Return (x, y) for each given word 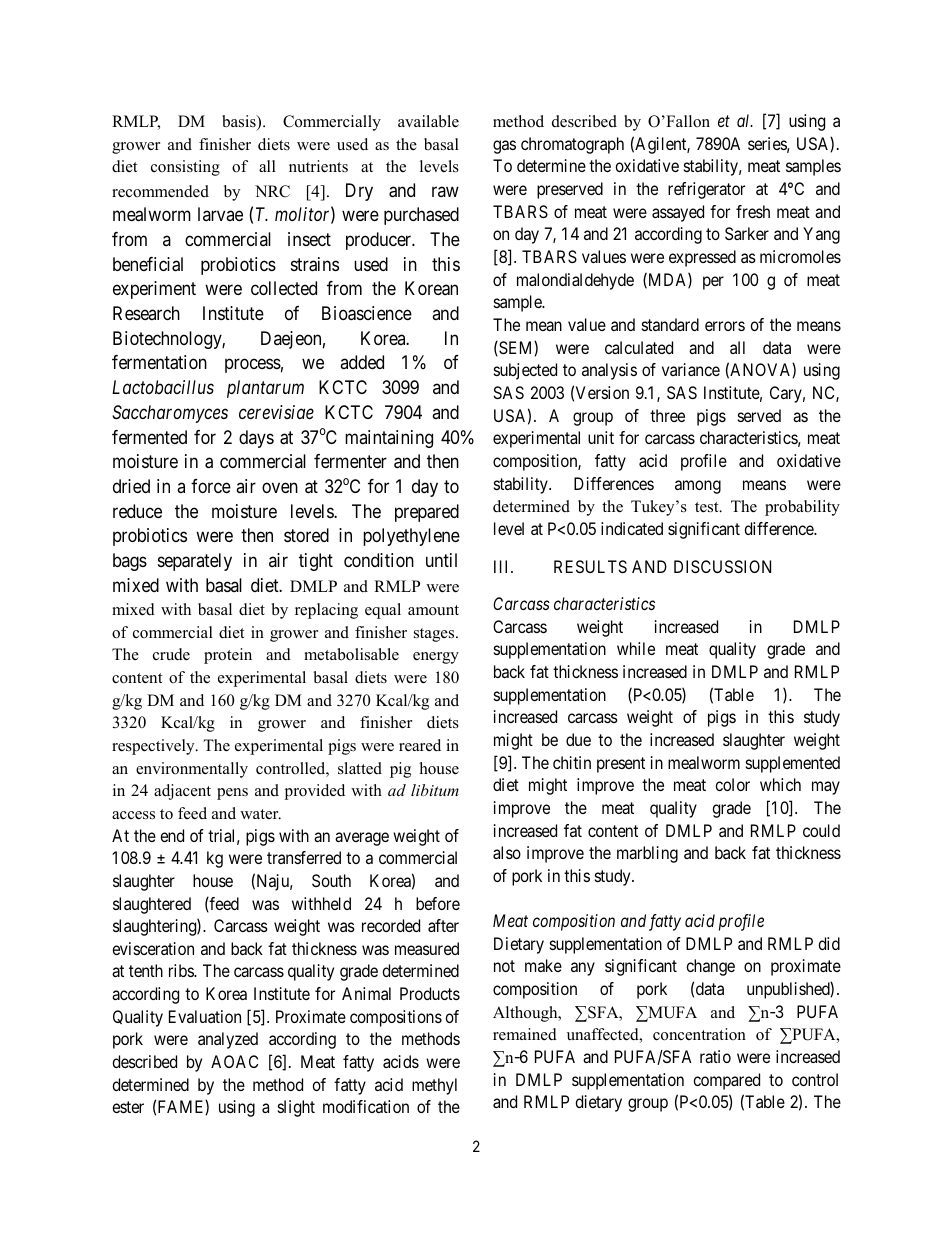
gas (504, 147)
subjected (525, 371)
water (260, 814)
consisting (185, 168)
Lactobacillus (163, 387)
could (821, 830)
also (507, 852)
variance (691, 369)
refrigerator (706, 190)
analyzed (228, 1040)
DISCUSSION (722, 566)
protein (228, 656)
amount (433, 610)
